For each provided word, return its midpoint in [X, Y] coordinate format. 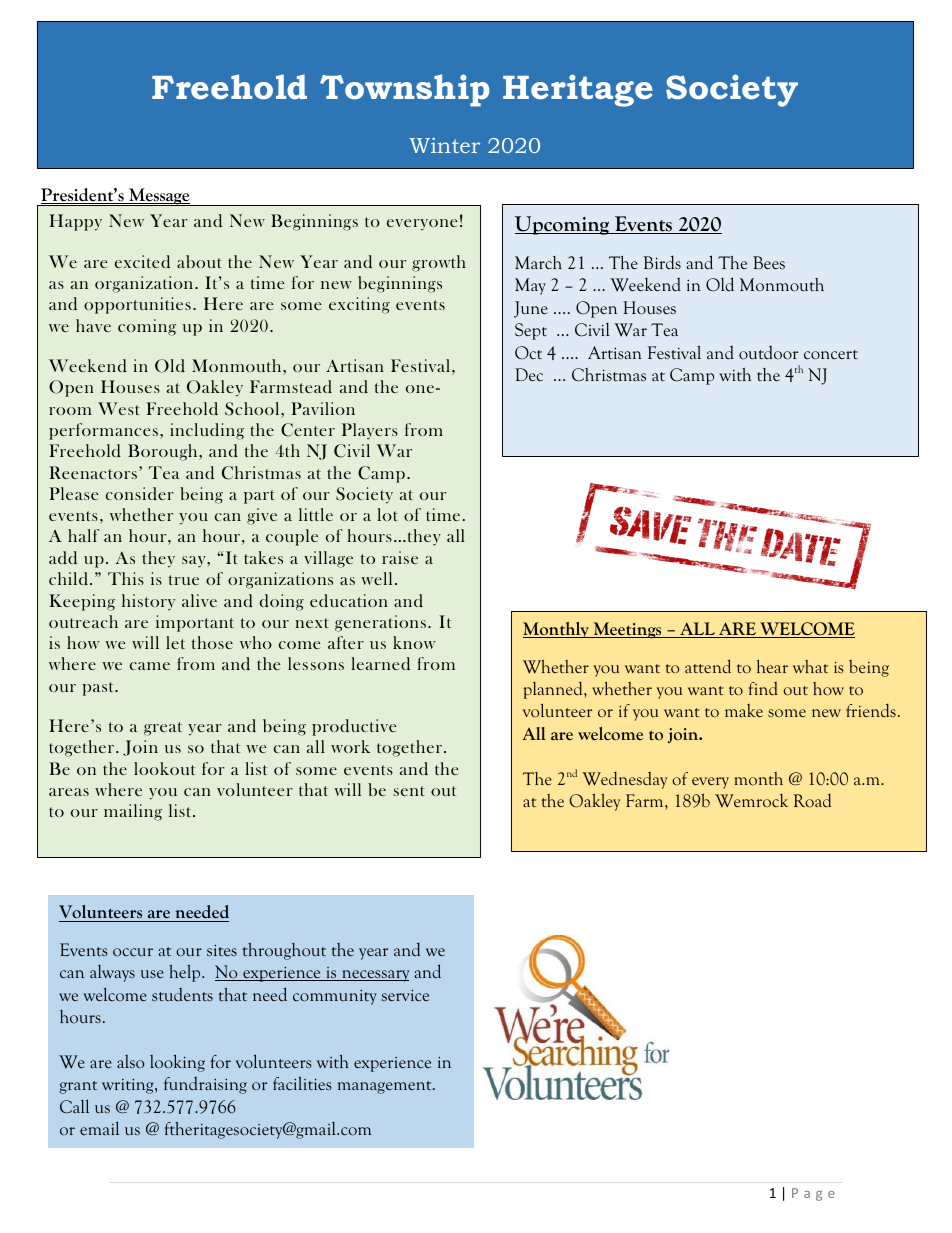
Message [159, 197]
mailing [133, 812]
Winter [444, 145]
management [386, 1087]
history [148, 602]
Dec [529, 375]
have [93, 325]
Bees [769, 263]
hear [772, 666]
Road [812, 800]
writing [129, 1086]
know [414, 642]
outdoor [768, 352]
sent [409, 791]
